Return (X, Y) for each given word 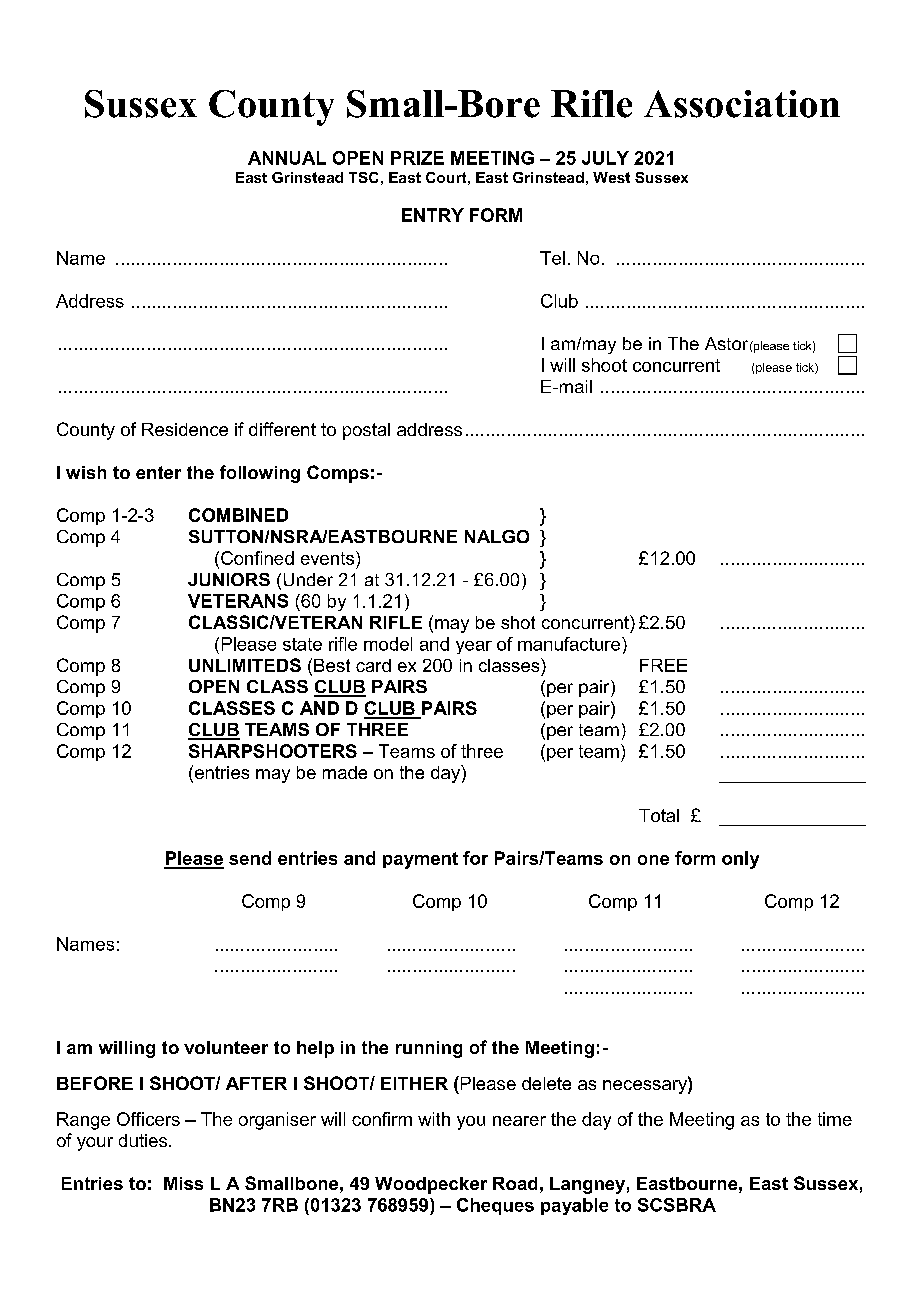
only (740, 860)
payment (420, 860)
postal (366, 431)
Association (742, 104)
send (250, 858)
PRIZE (417, 158)
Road (515, 1183)
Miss (183, 1183)
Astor (726, 343)
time (835, 1119)
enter (158, 472)
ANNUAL (287, 158)
